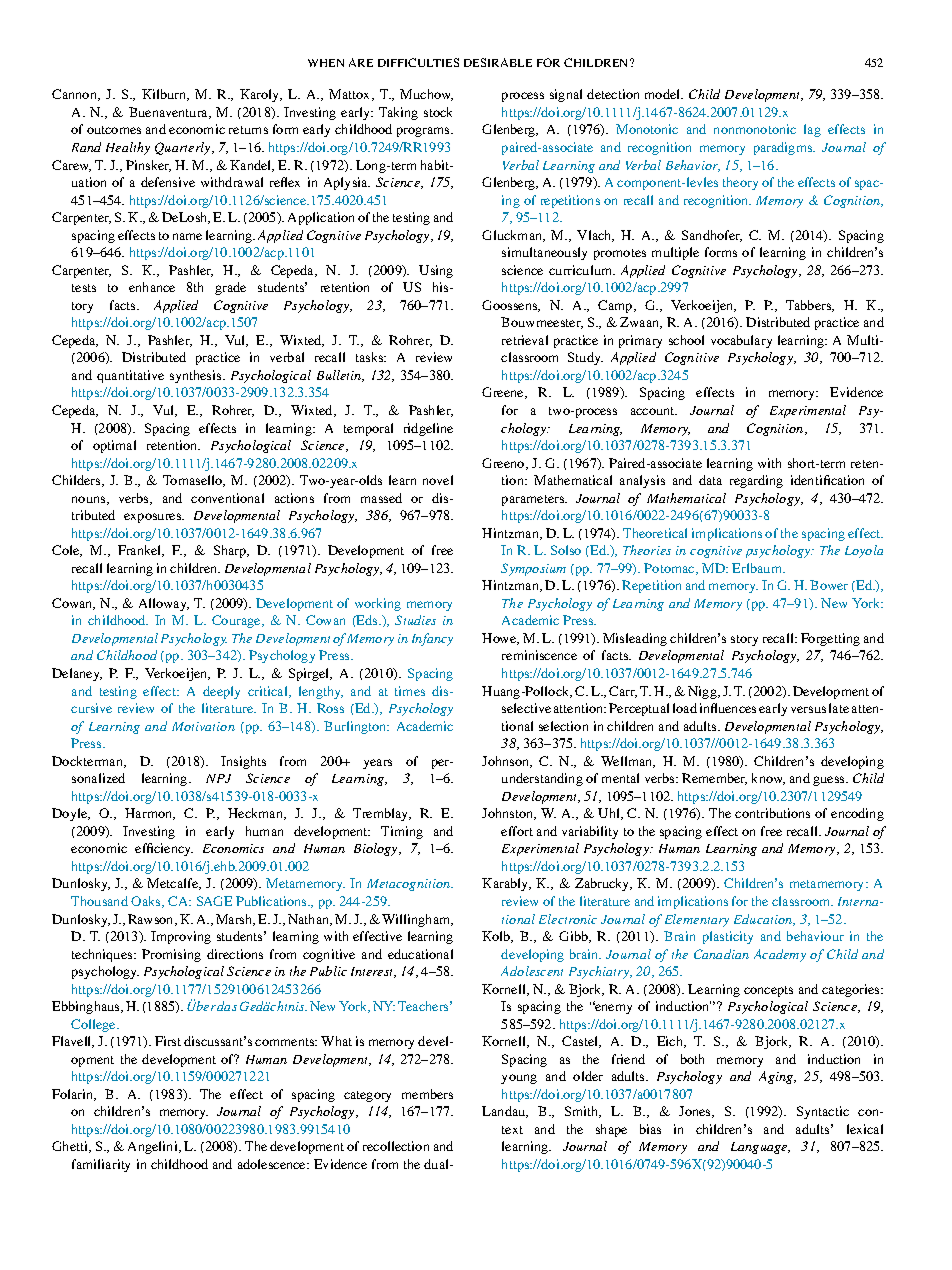  What do you see at coordinates (174, 884) in the document?
I see `Metcalfe` at bounding box center [174, 884].
